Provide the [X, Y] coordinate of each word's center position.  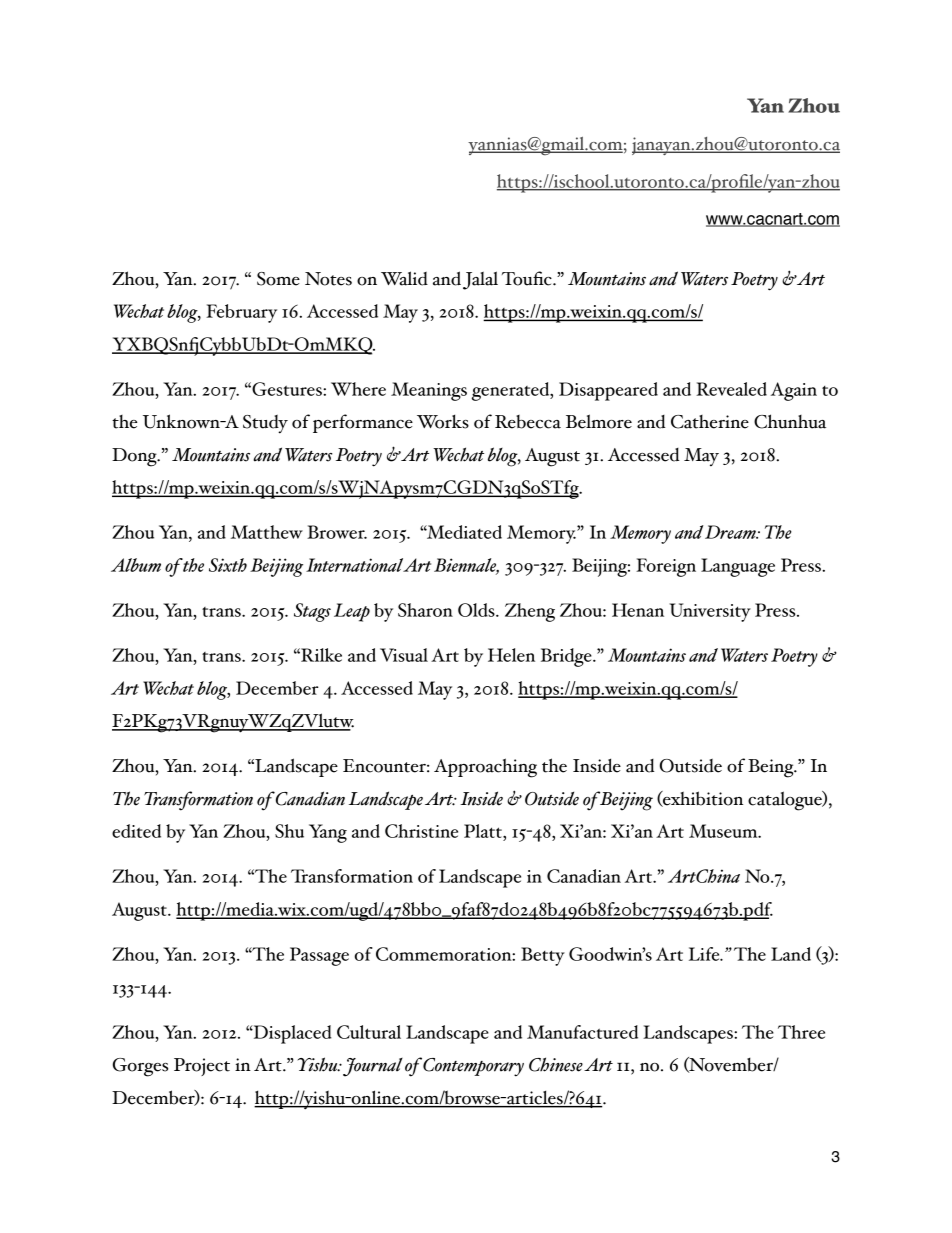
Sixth [228, 565]
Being [772, 768]
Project [202, 1067]
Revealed [731, 389]
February [241, 313]
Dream [731, 532]
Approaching [485, 768]
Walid [404, 278]
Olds [477, 610]
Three [801, 1032]
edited [136, 831]
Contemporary [473, 1067]
